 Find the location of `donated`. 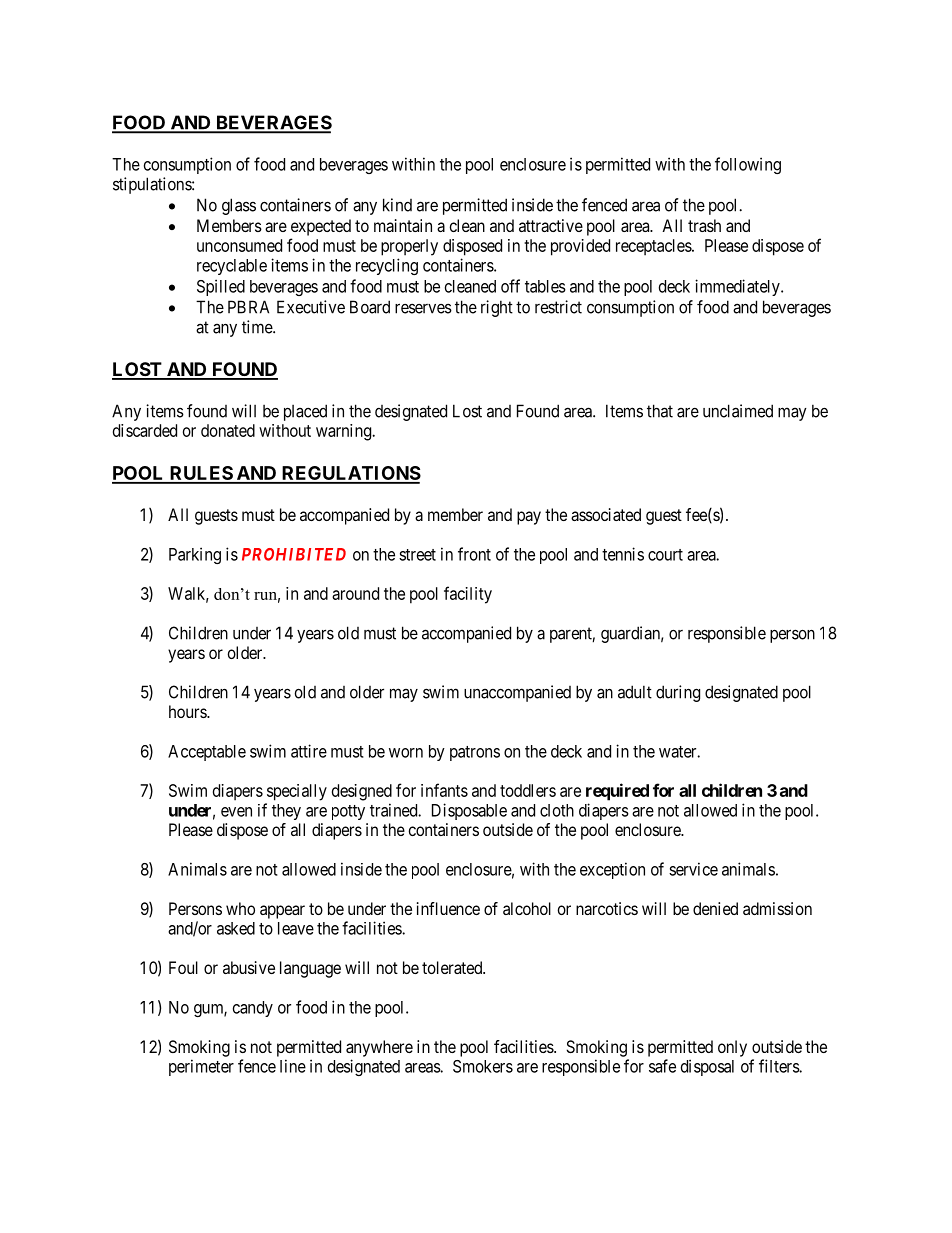

donated is located at coordinates (228, 430).
